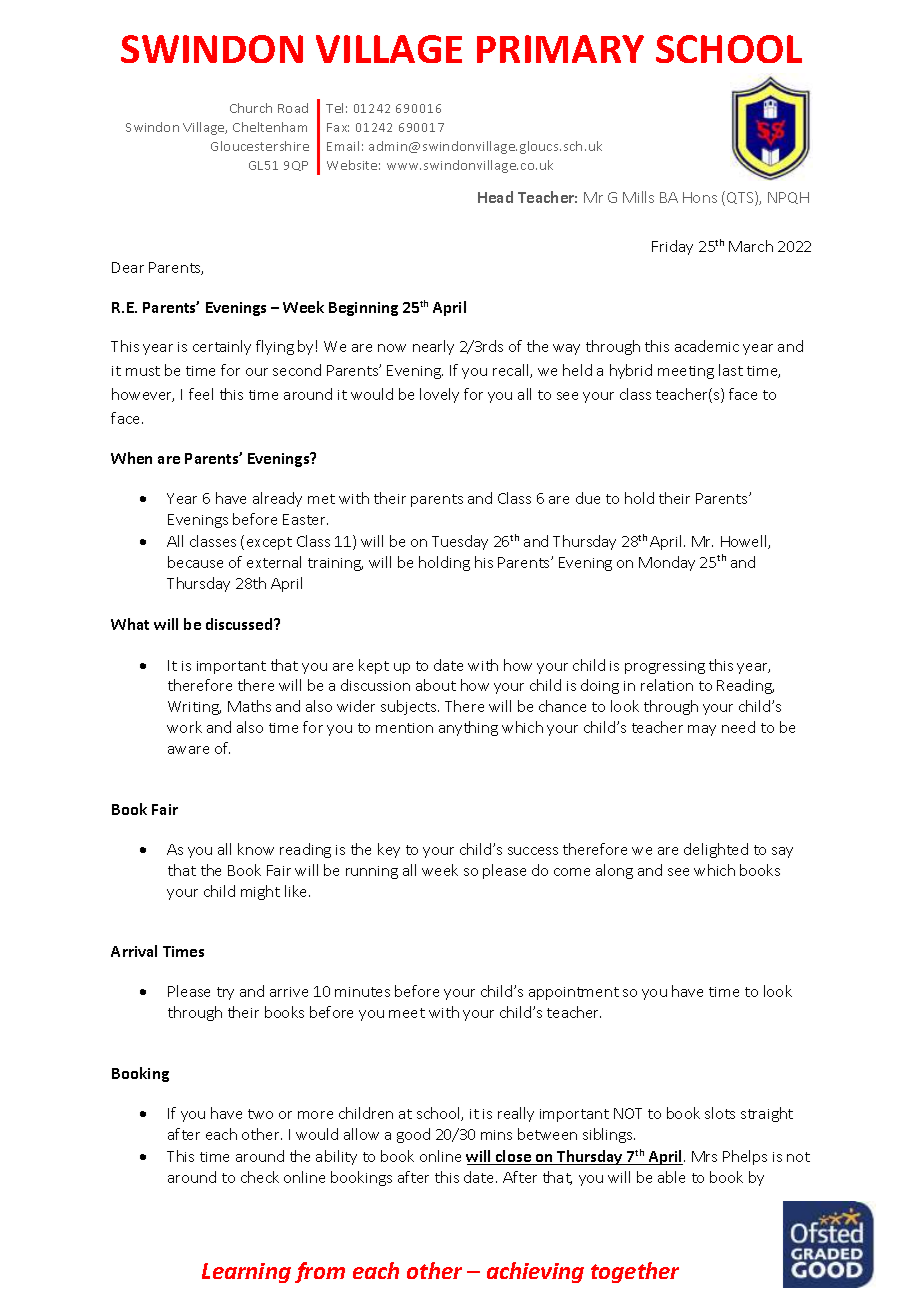 This image has height=1308, width=924. What do you see at coordinates (560, 49) in the image?
I see `PRIMARY` at bounding box center [560, 49].
